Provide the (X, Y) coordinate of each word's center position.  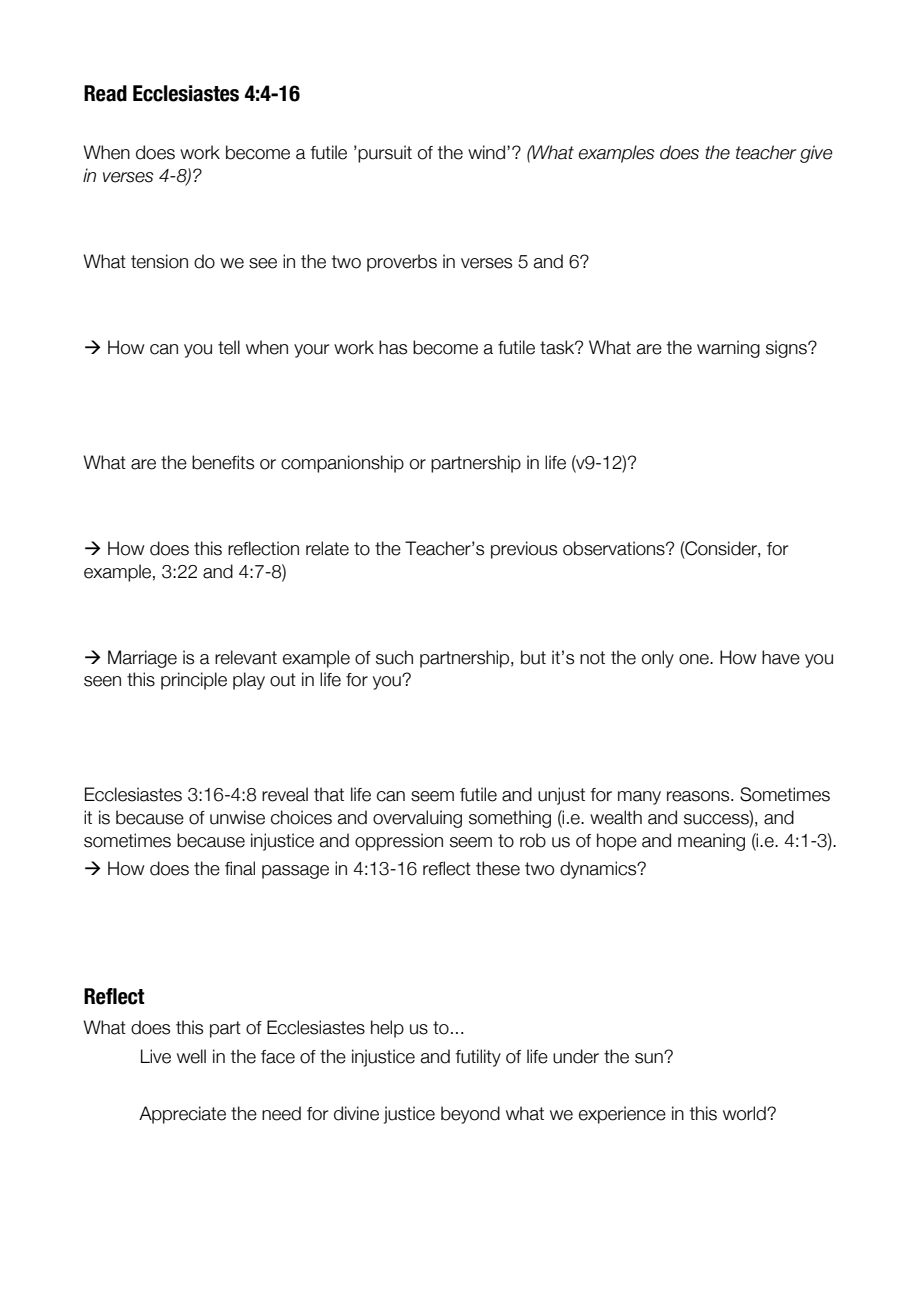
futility (478, 1058)
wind (488, 152)
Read (105, 93)
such (394, 657)
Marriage (142, 659)
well (191, 1056)
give (816, 154)
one (695, 659)
